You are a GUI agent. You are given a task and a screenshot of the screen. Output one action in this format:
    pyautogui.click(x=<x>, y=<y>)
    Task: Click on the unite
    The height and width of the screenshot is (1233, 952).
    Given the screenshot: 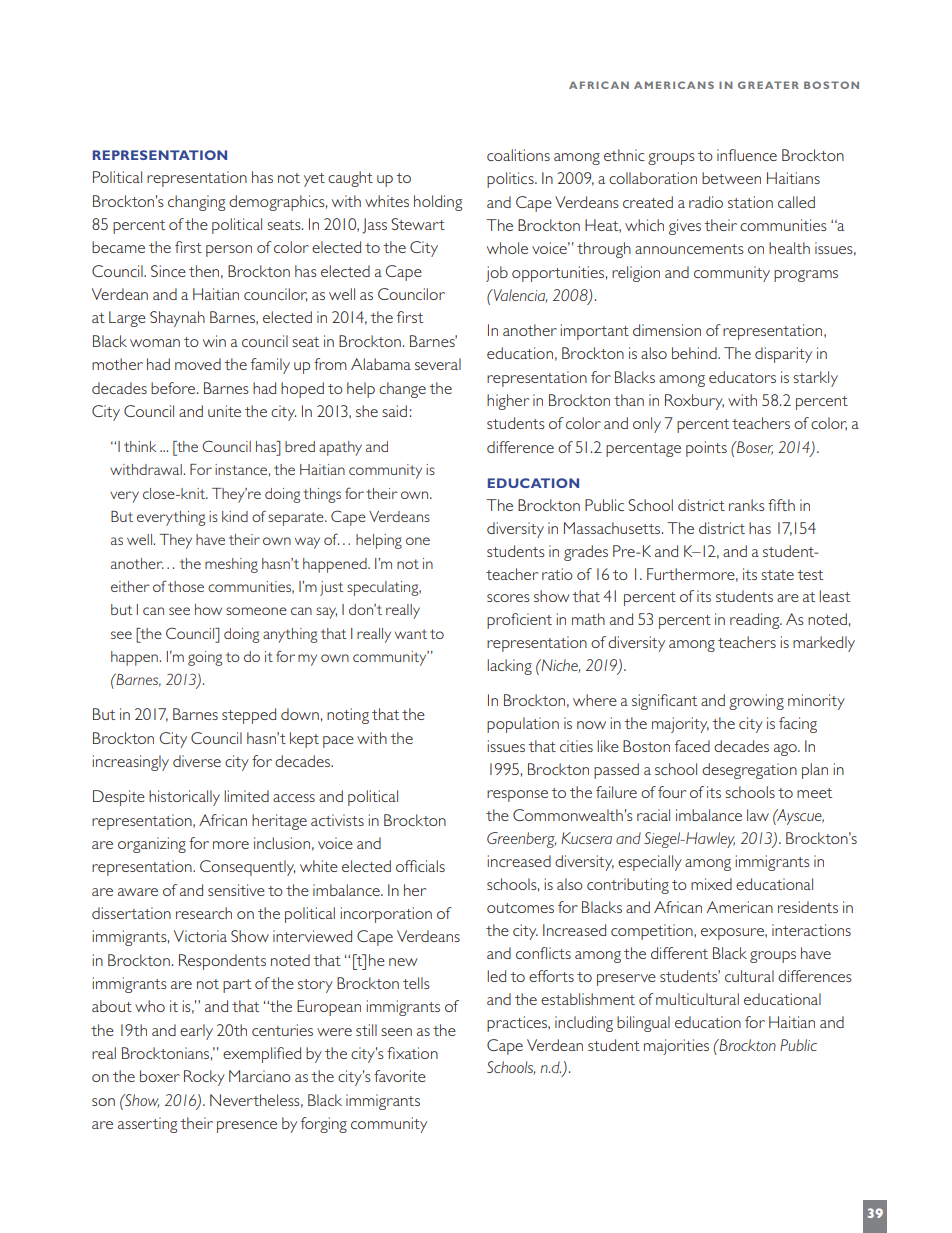 What is the action you would take?
    pyautogui.click(x=224, y=411)
